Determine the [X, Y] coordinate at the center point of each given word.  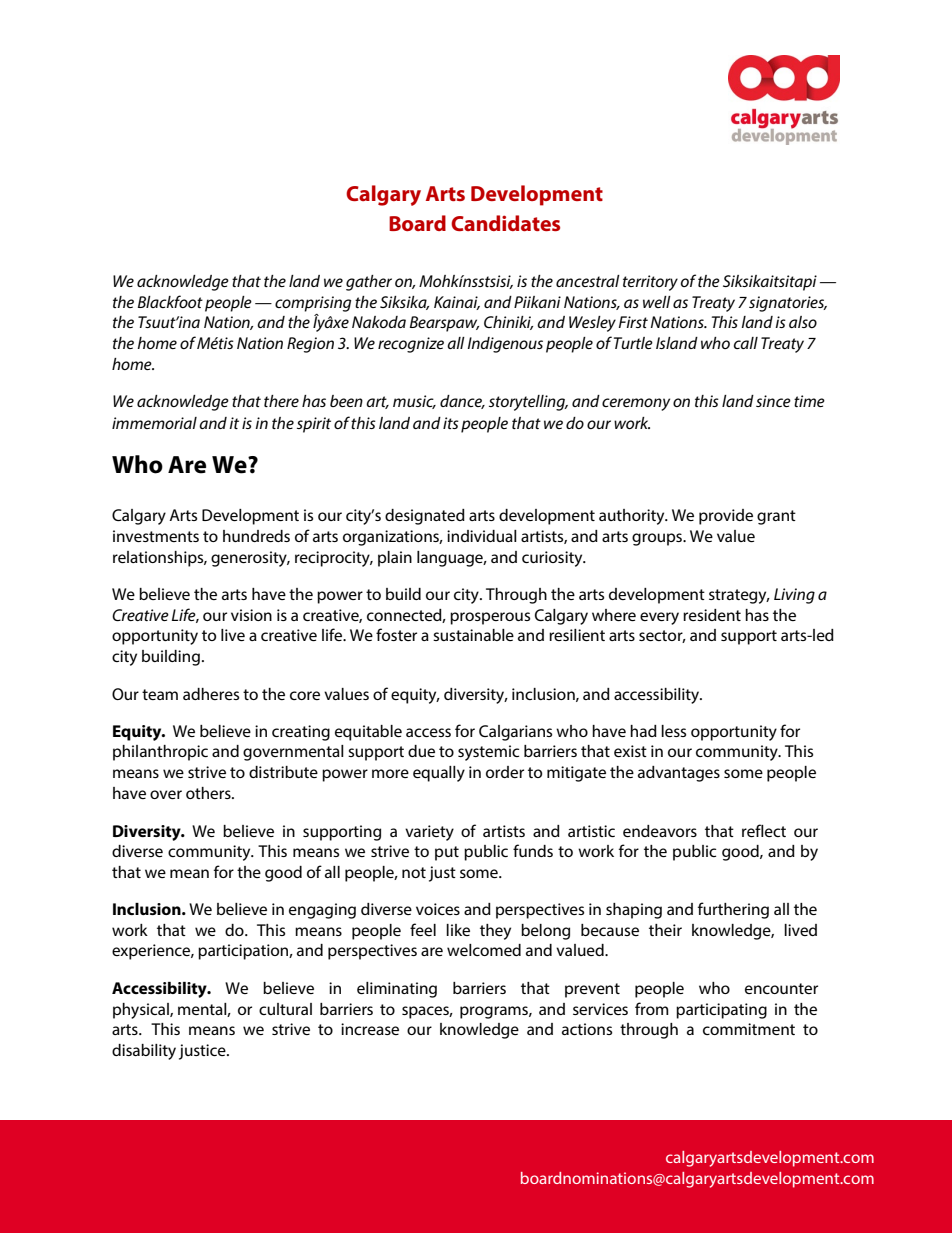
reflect [764, 830]
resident [712, 615]
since [773, 401]
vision [251, 615]
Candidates [505, 223]
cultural [285, 1009]
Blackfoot [170, 301]
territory [650, 283]
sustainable [473, 635]
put [447, 853]
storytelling [528, 403]
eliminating [397, 990]
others [209, 793]
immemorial [154, 423]
